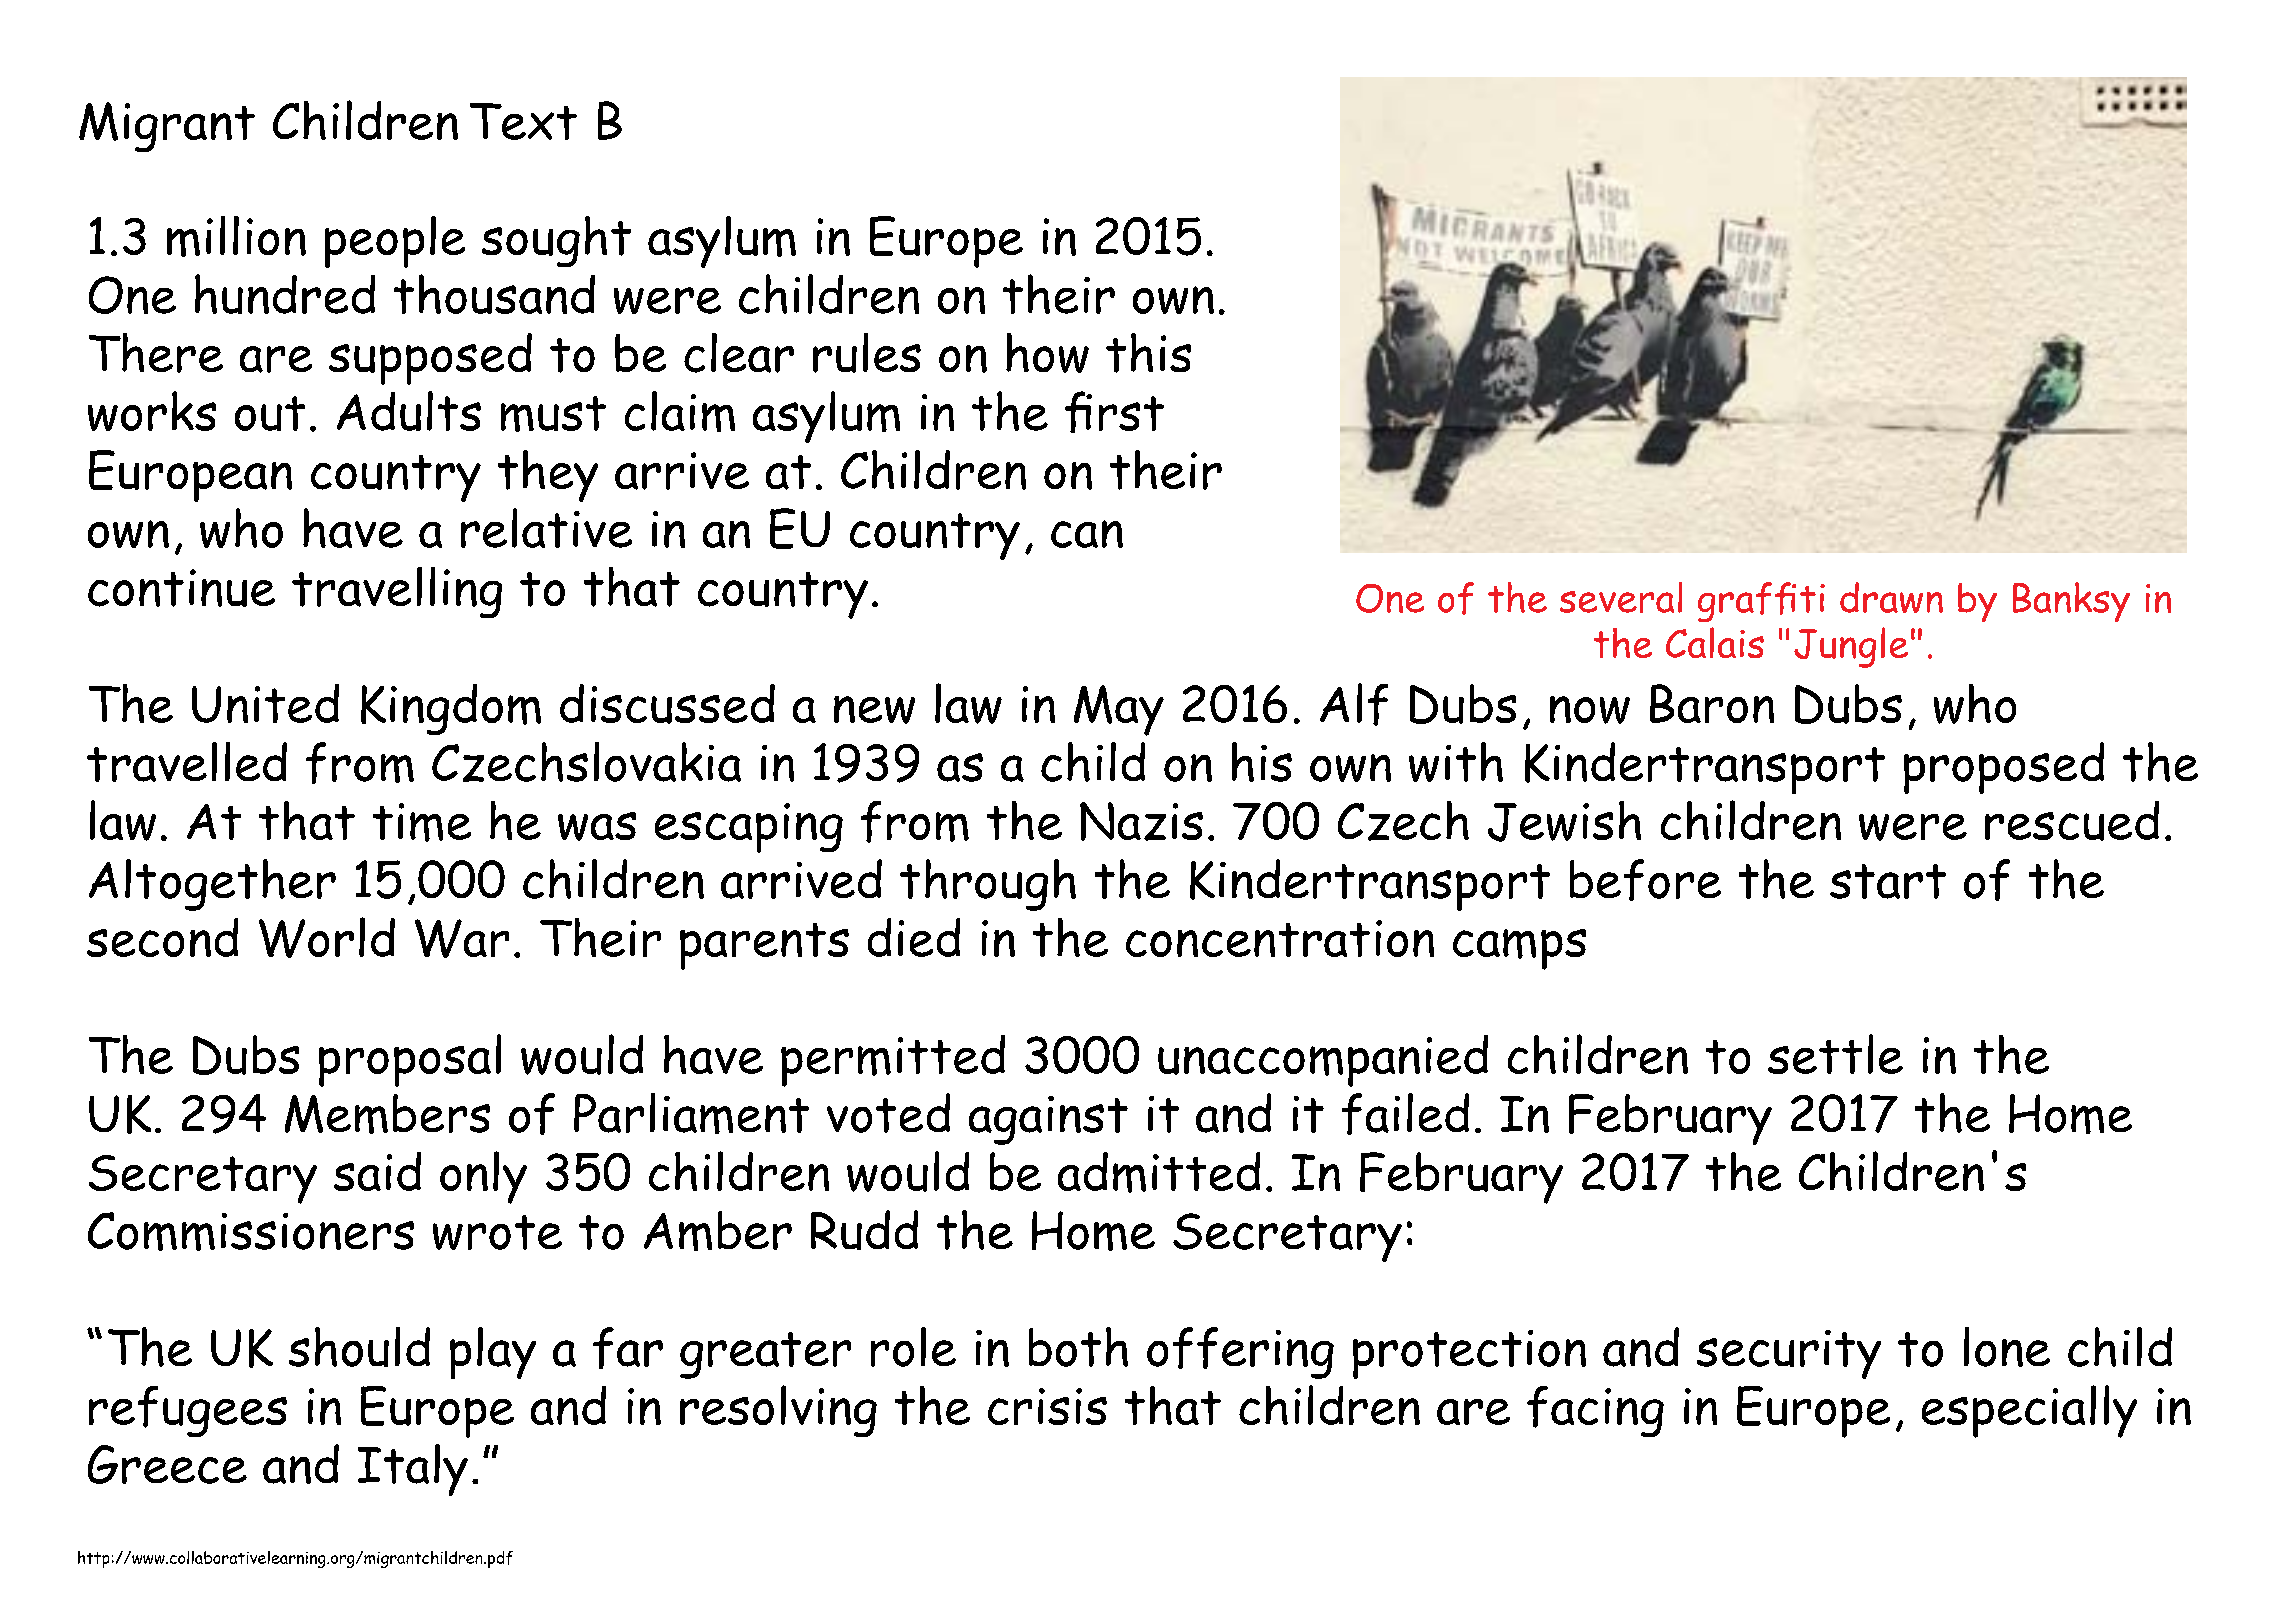 The width and height of the screenshot is (2280, 1612). I want to click on people, so click(395, 242).
